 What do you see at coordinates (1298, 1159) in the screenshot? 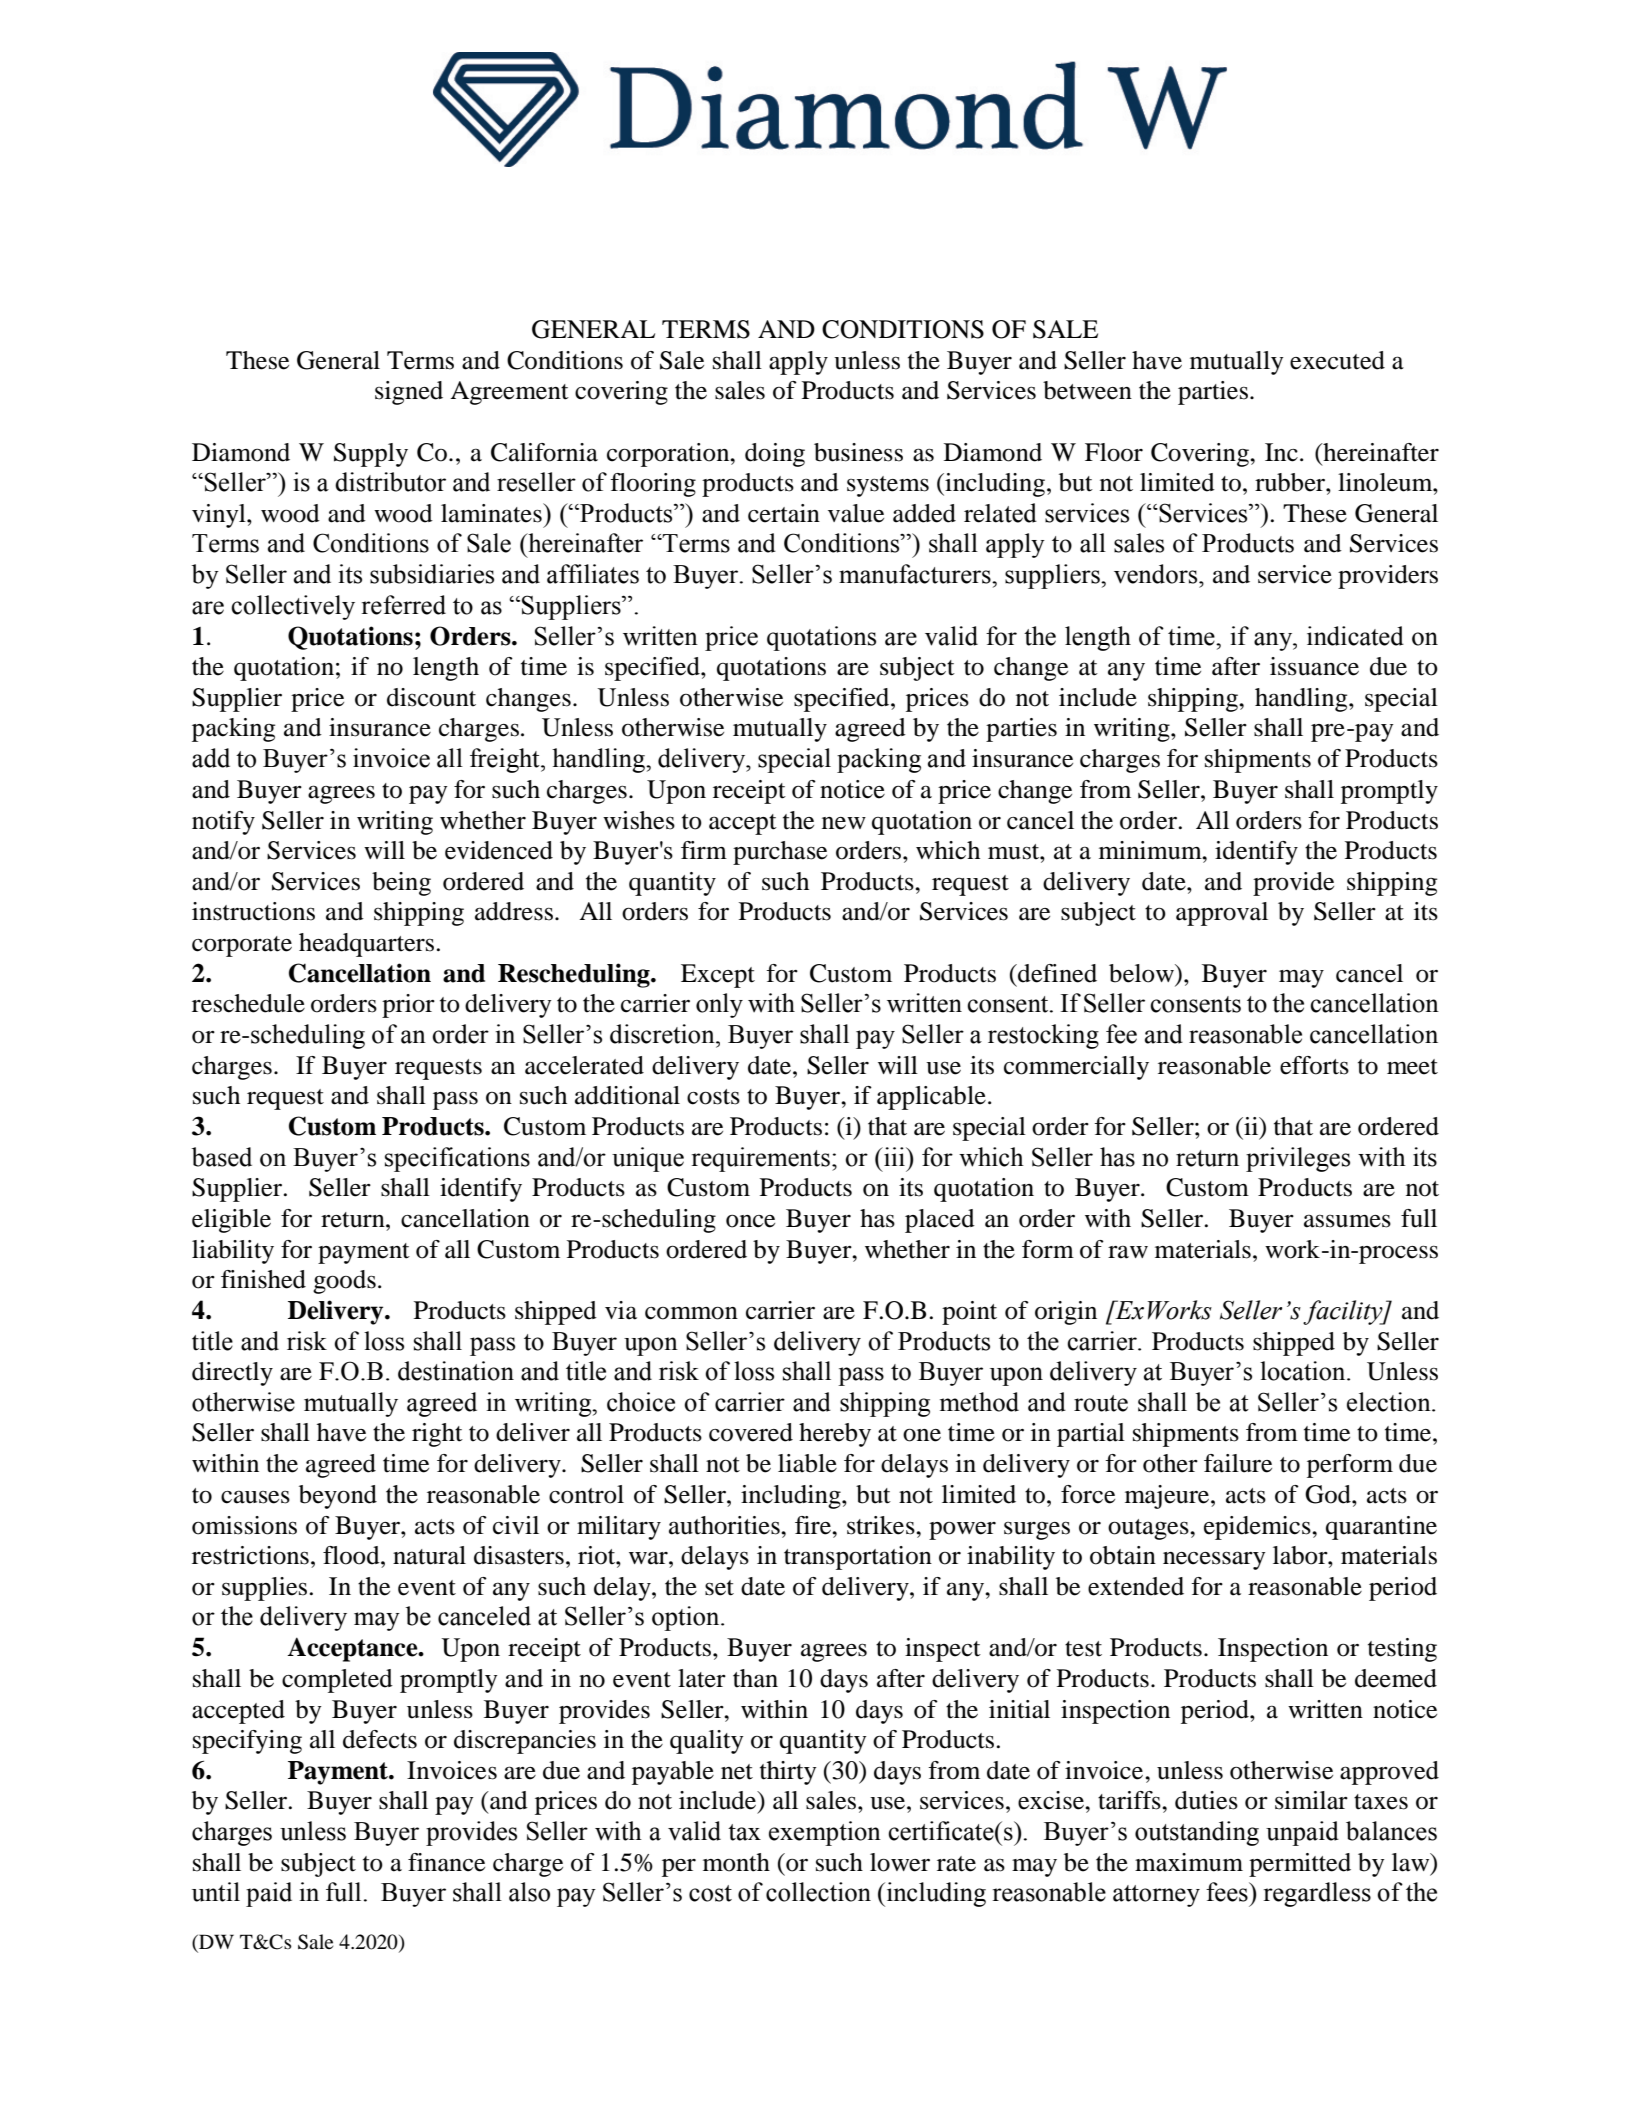
I see `privileges` at bounding box center [1298, 1159].
